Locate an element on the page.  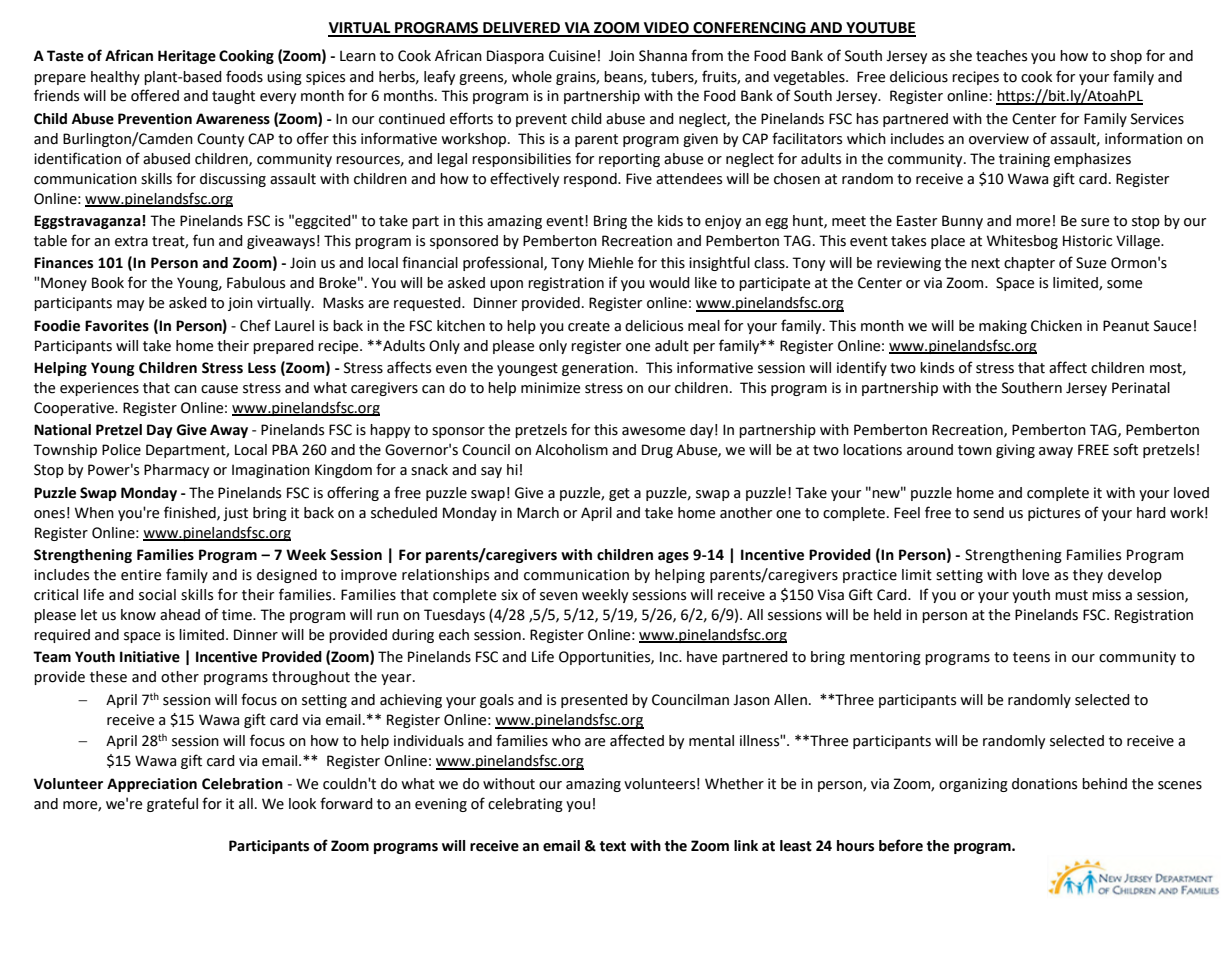
grateful is located at coordinates (172, 804).
